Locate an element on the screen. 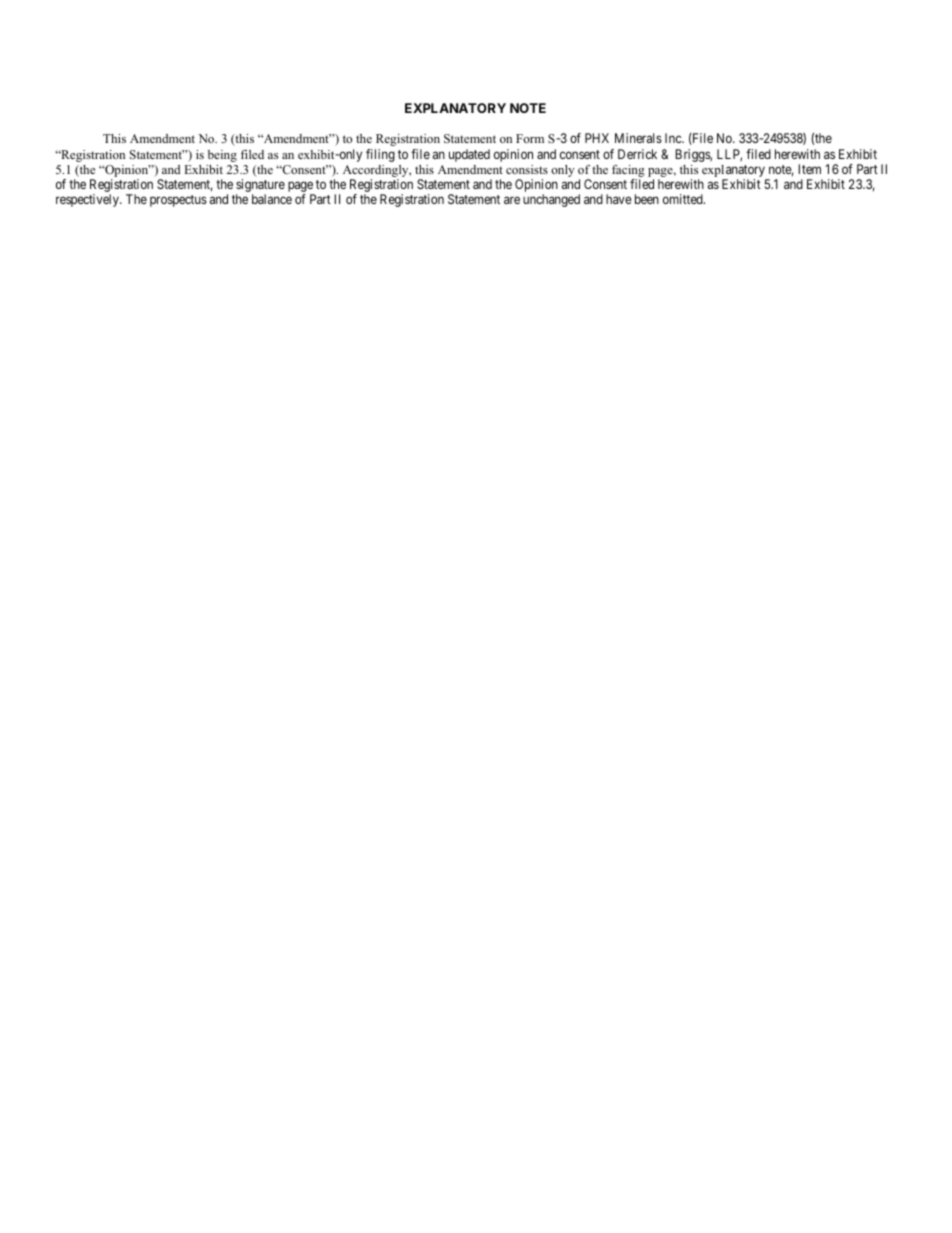 The width and height of the screenshot is (952, 1233). prospectus is located at coordinates (178, 201).
